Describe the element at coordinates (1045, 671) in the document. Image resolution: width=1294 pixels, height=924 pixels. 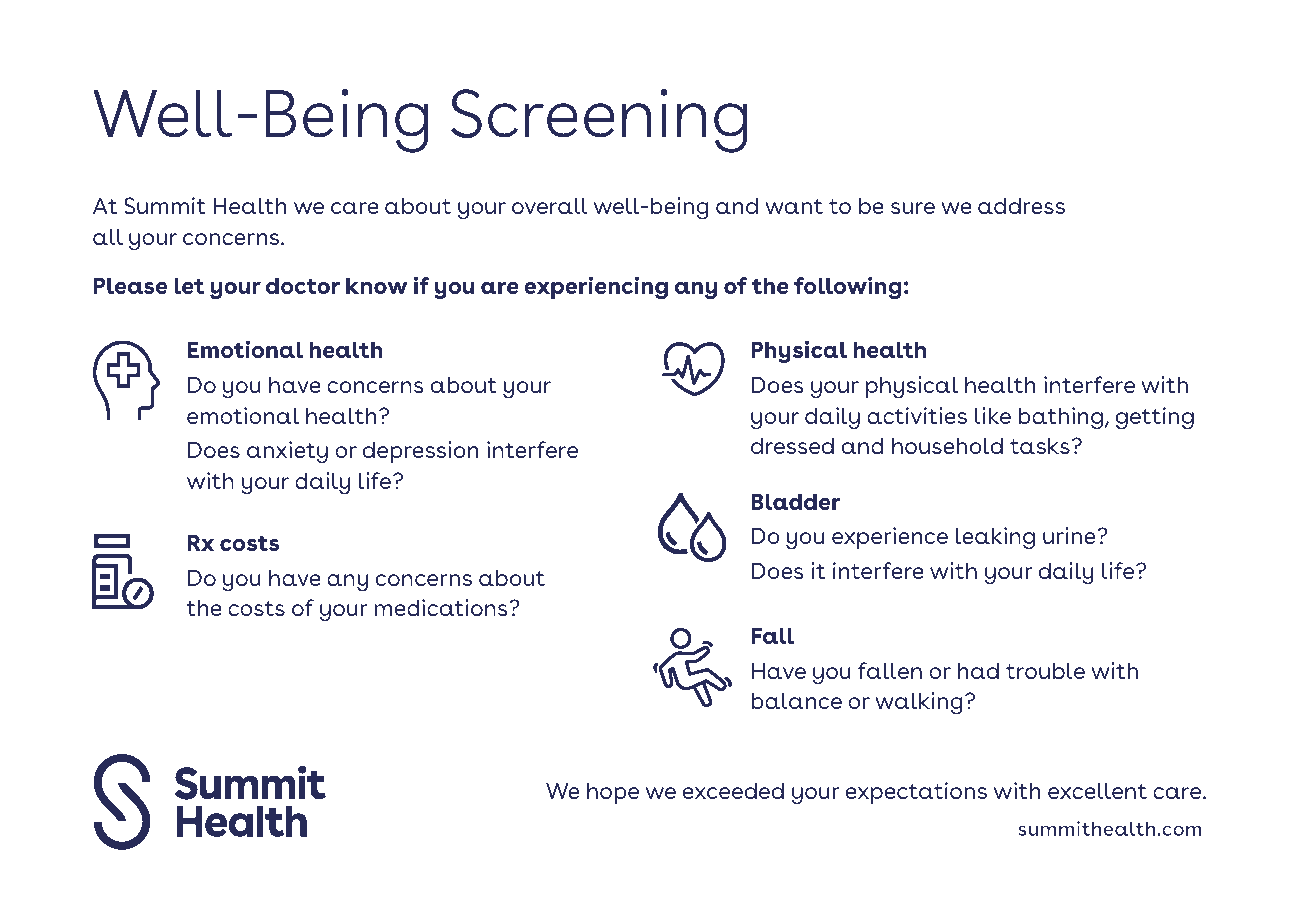
I see `trouble` at that location.
